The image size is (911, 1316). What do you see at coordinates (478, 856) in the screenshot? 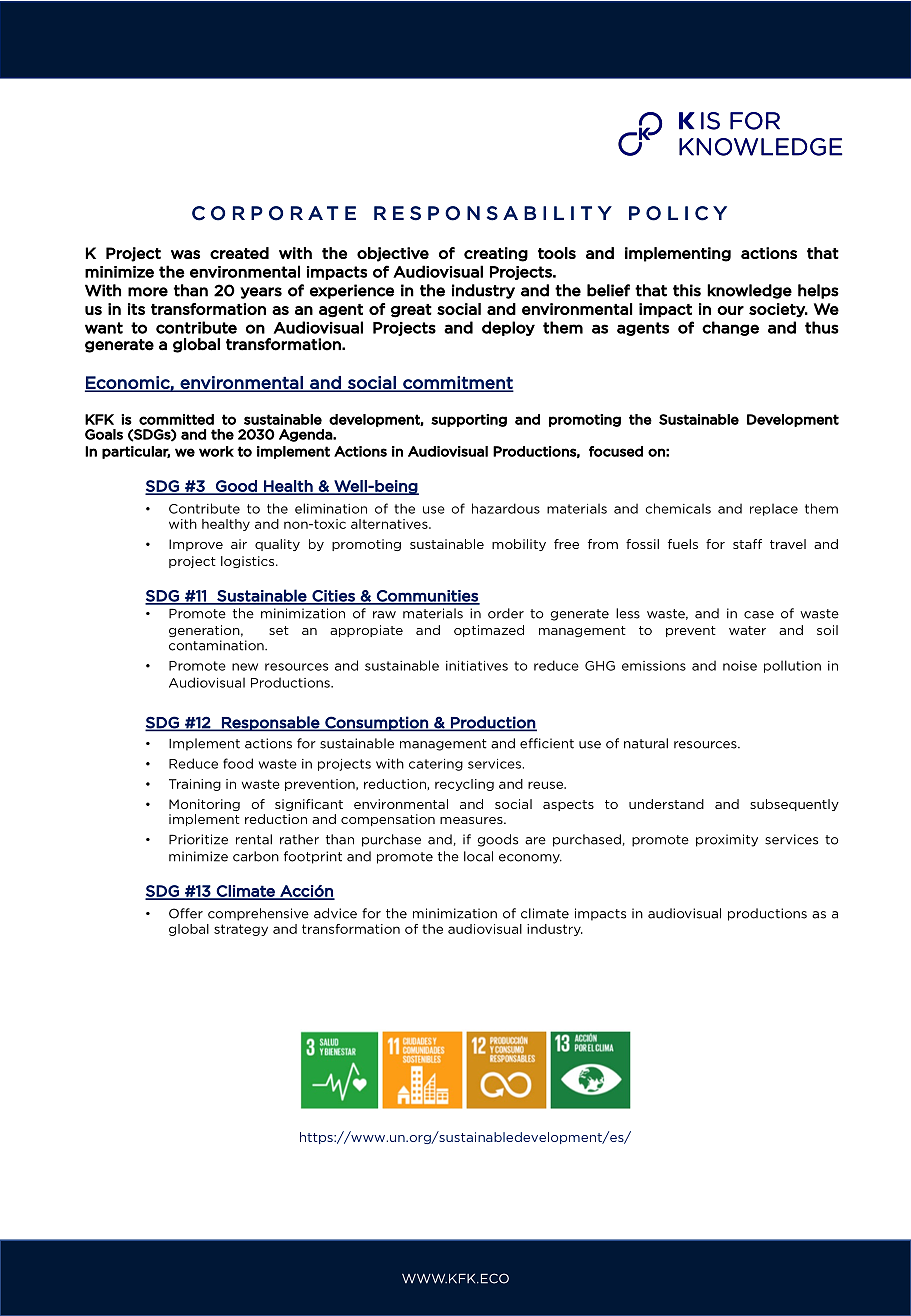
I see `local` at bounding box center [478, 856].
